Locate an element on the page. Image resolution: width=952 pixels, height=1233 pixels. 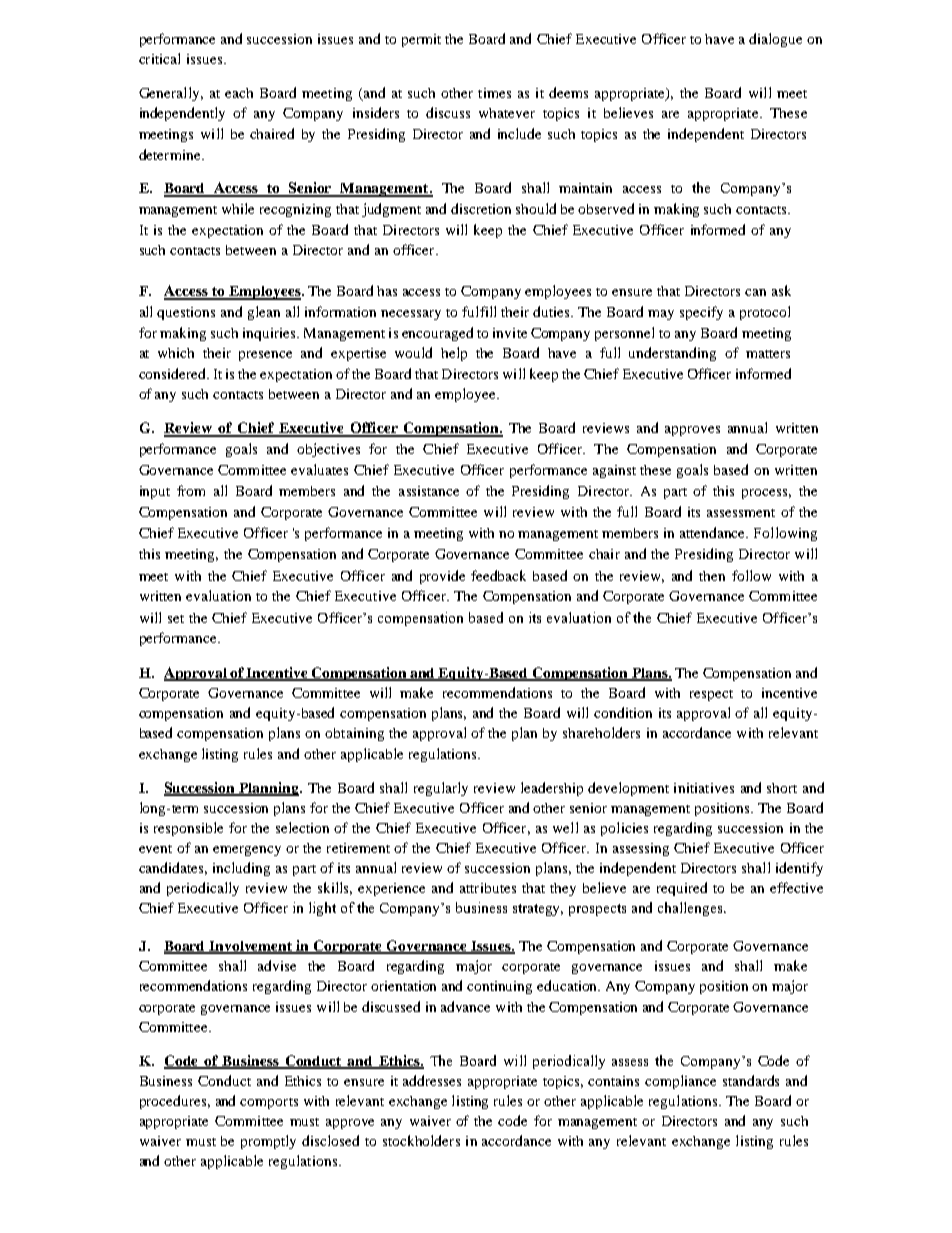
addresses is located at coordinates (432, 1080).
